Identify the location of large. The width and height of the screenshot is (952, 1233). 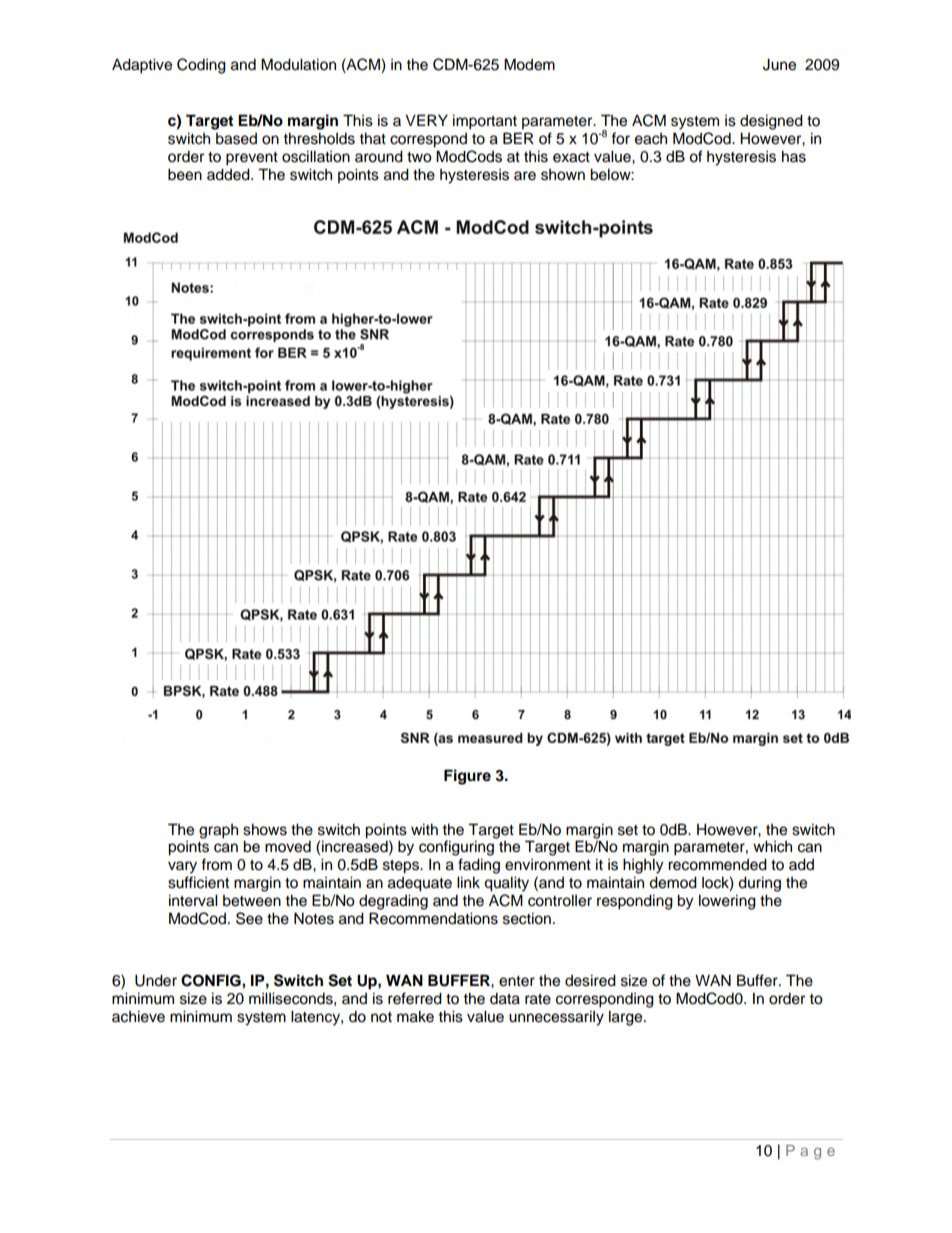
(627, 1018).
